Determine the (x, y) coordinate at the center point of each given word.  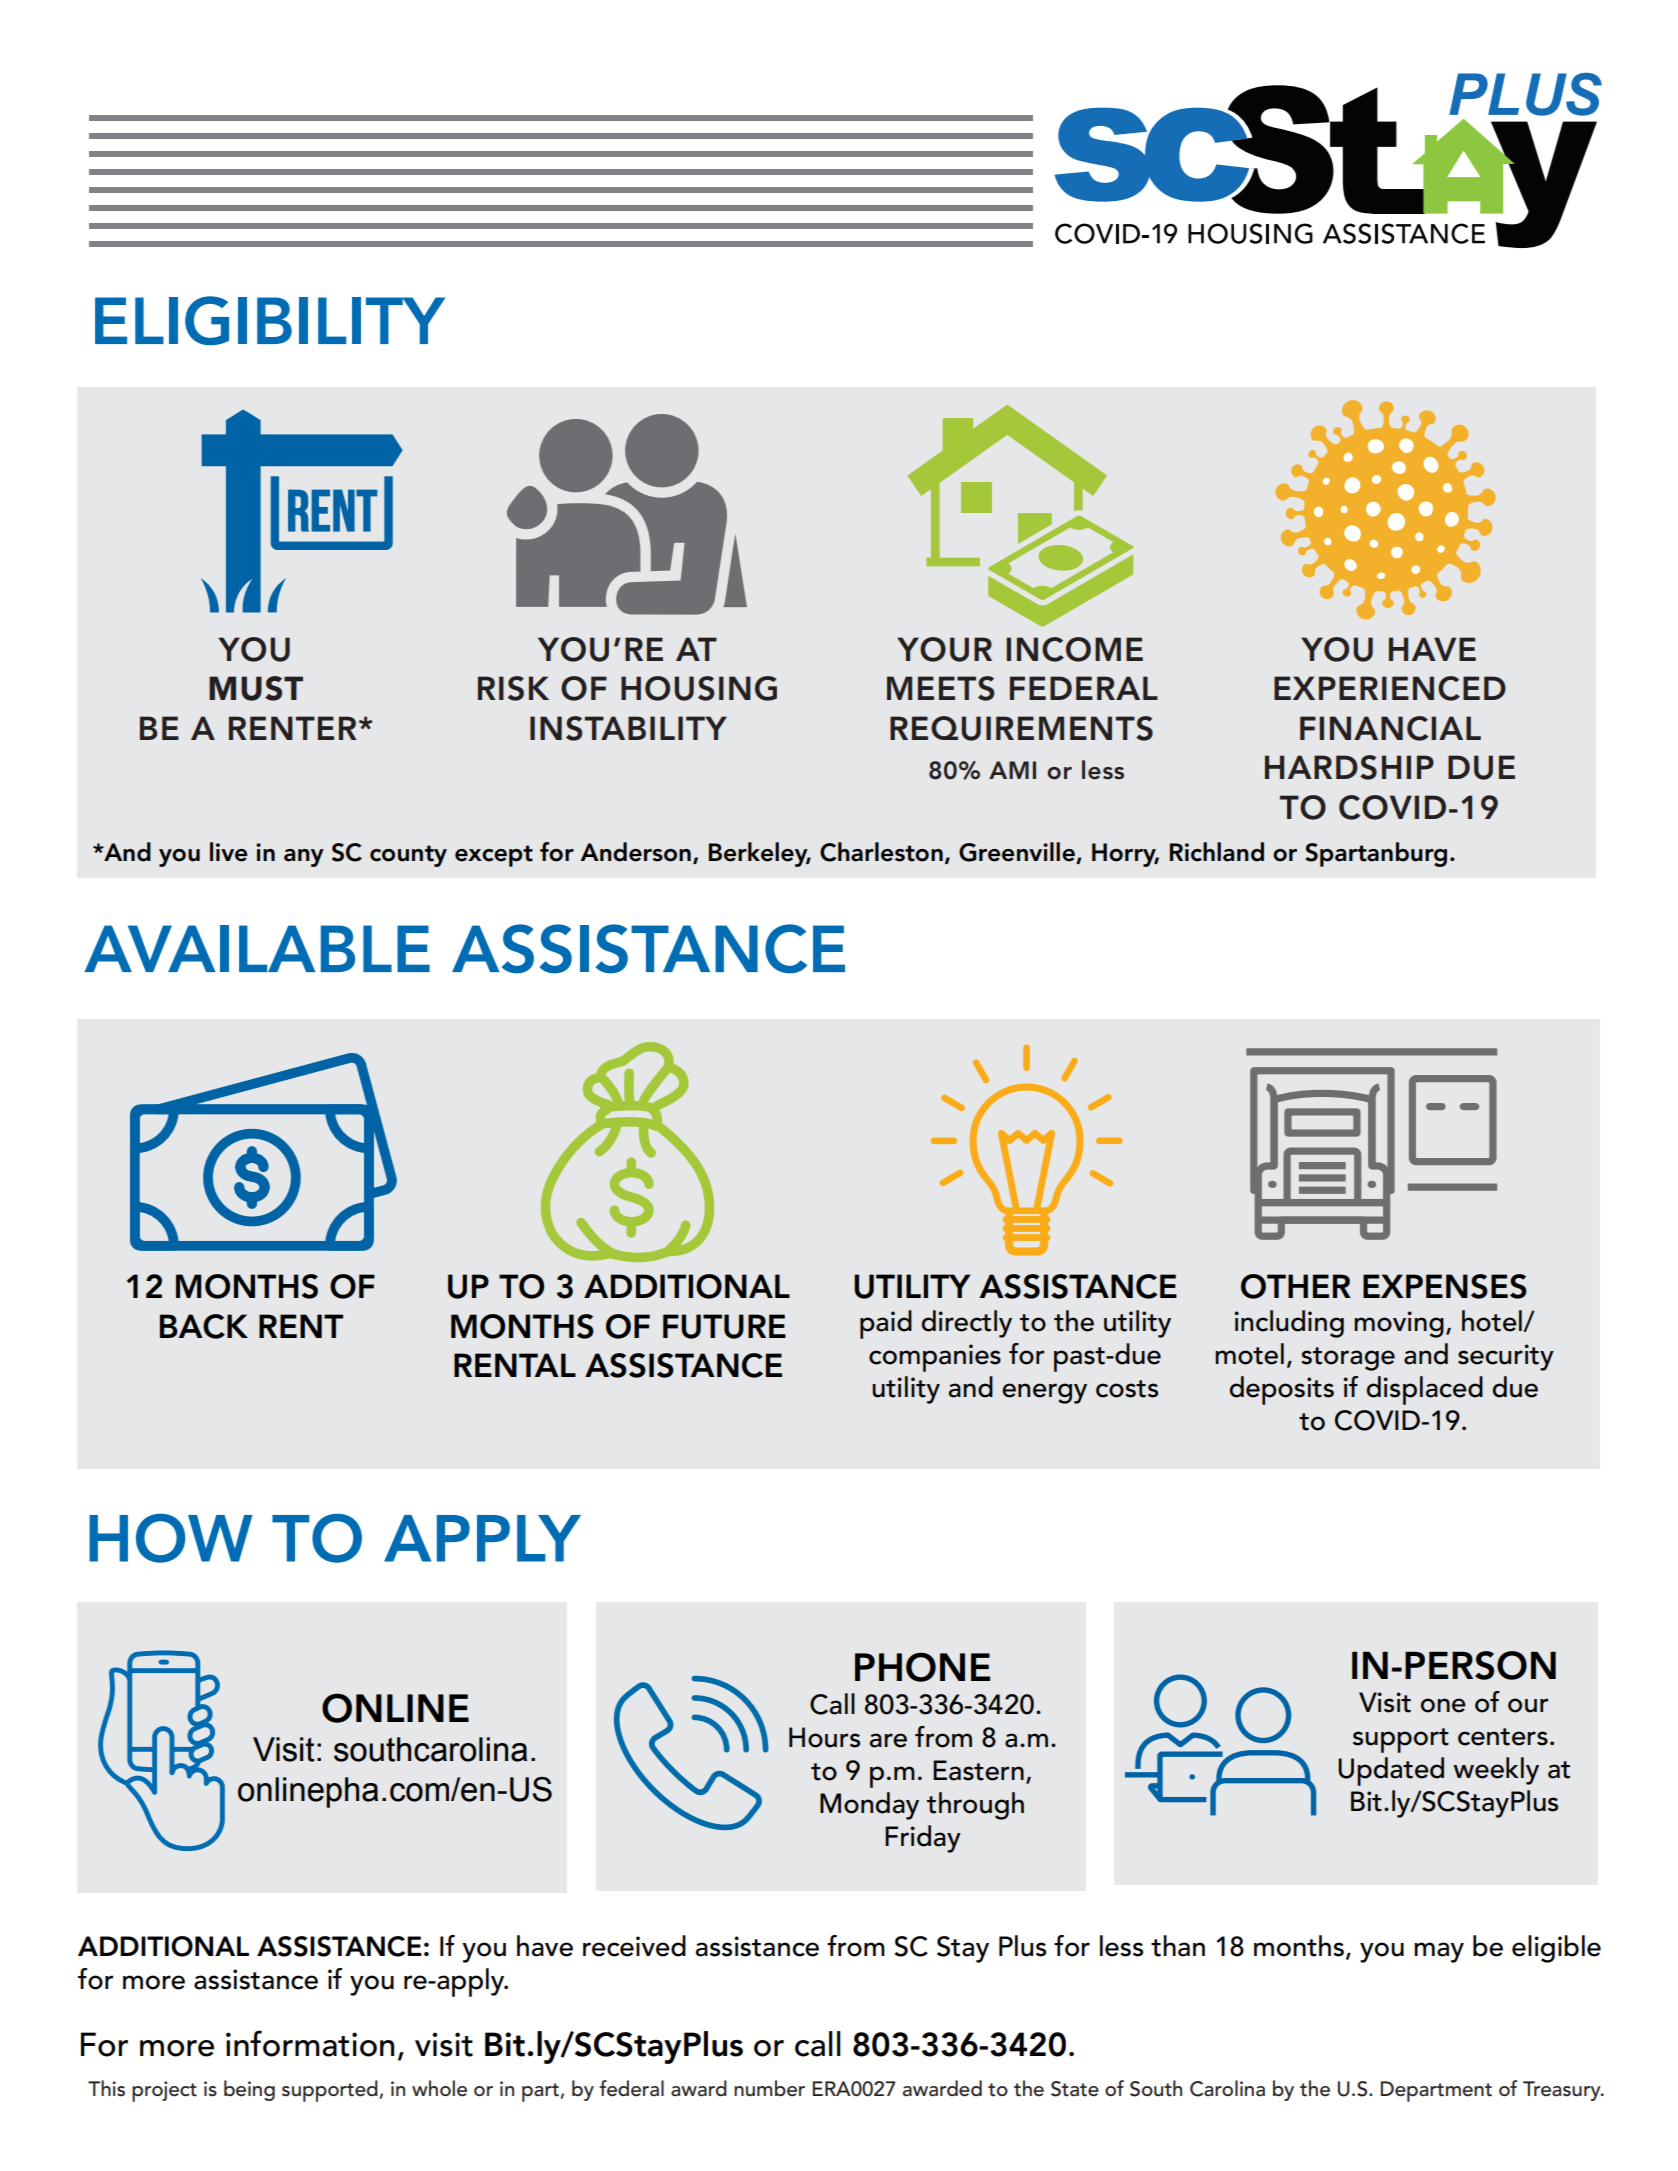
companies (935, 1358)
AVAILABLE (257, 948)
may (1439, 1952)
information (310, 2043)
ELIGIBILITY (270, 320)
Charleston (881, 852)
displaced (1425, 1390)
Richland (1217, 852)
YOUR (944, 649)
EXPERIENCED (1390, 688)
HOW (171, 1538)
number (769, 2088)
